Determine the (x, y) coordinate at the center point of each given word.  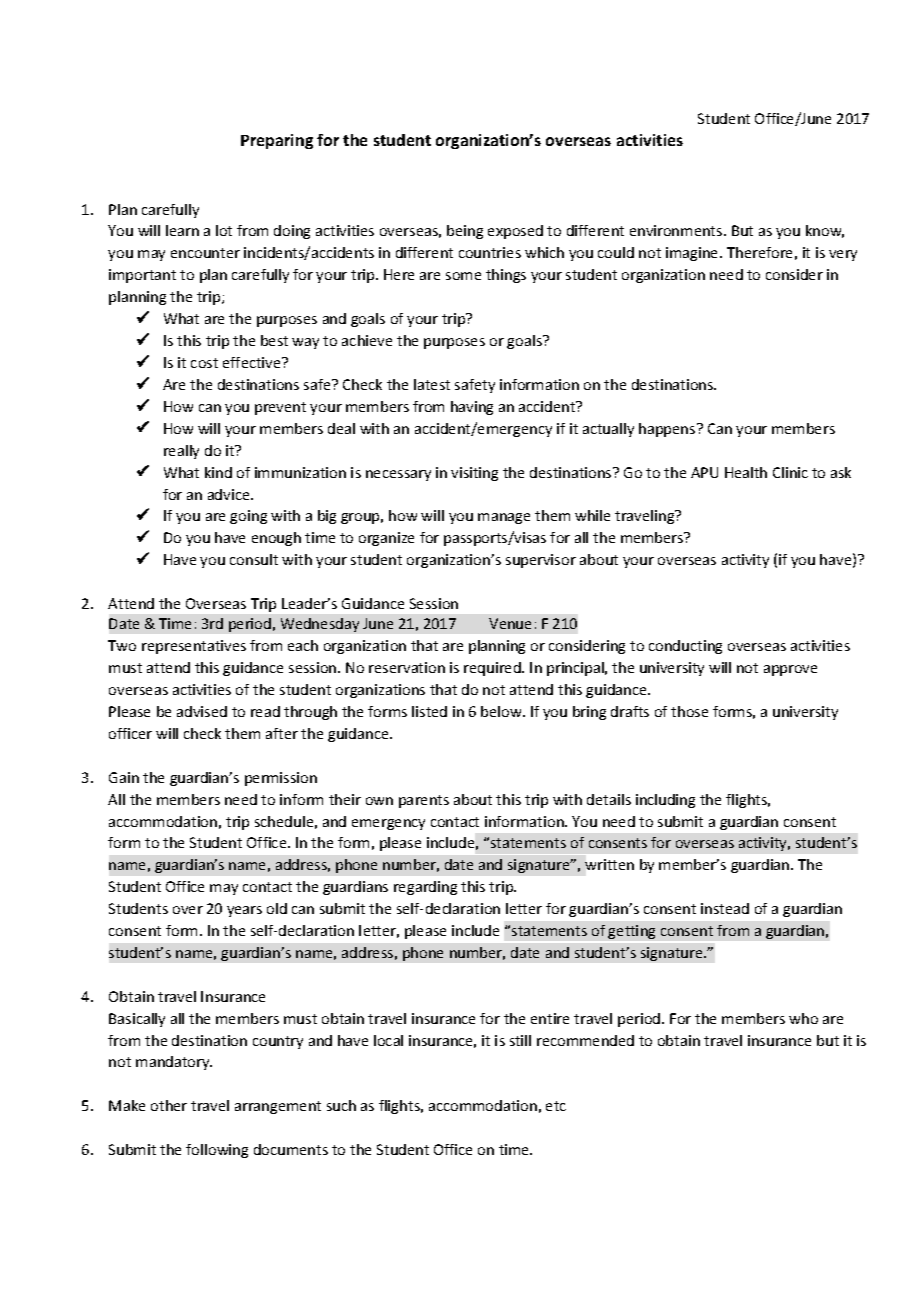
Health (746, 472)
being (465, 232)
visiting (474, 474)
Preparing (277, 141)
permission (281, 779)
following (217, 1151)
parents (424, 801)
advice (230, 494)
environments (677, 230)
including (665, 801)
